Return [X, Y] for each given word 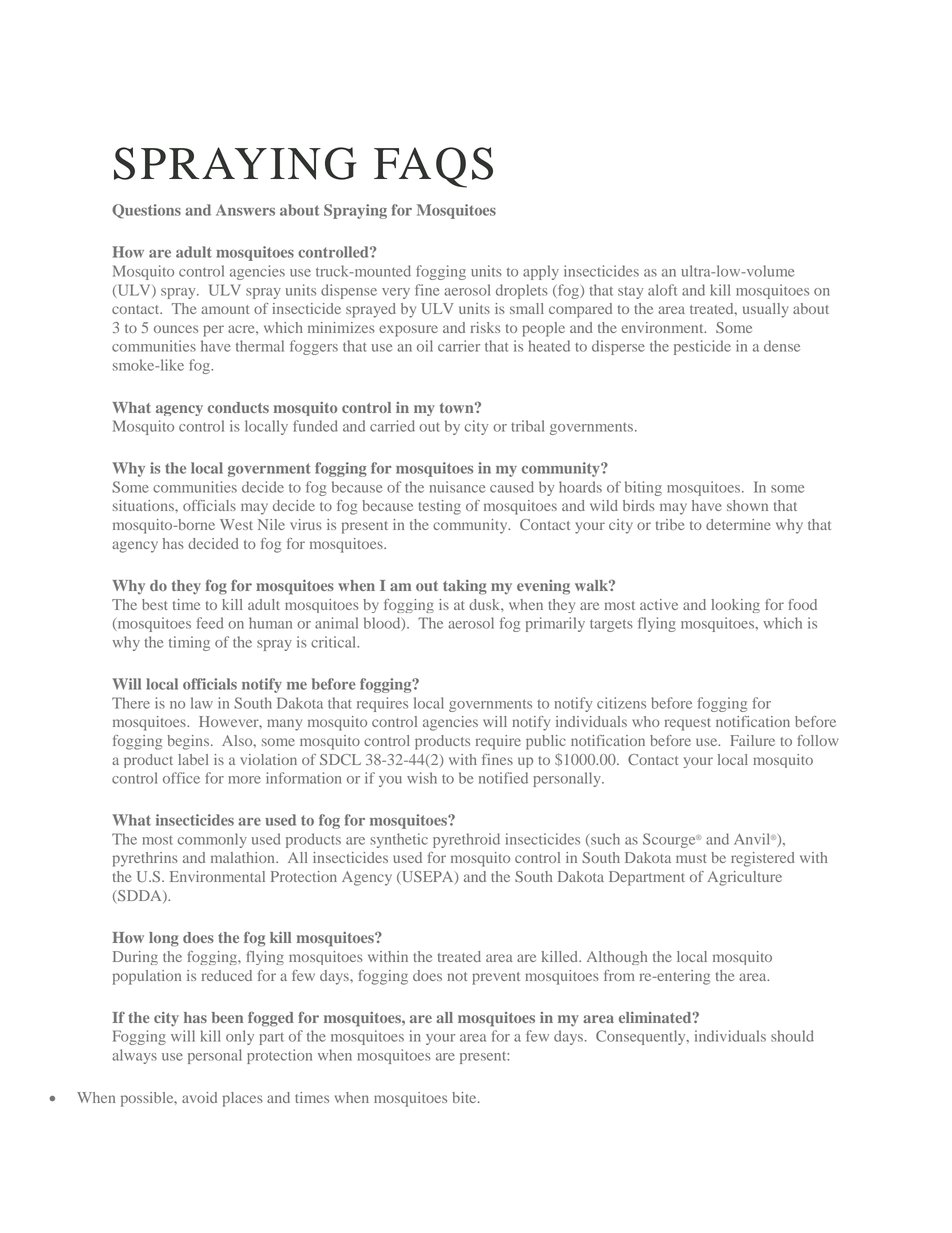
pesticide [702, 347]
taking [465, 587]
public [546, 742]
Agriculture [745, 878]
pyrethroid [466, 840]
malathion [244, 857]
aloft [662, 290]
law [202, 703]
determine [738, 524]
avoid [199, 1097]
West [236, 524]
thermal [260, 346]
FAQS [433, 167]
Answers [245, 210]
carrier [459, 346]
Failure [752, 740]
